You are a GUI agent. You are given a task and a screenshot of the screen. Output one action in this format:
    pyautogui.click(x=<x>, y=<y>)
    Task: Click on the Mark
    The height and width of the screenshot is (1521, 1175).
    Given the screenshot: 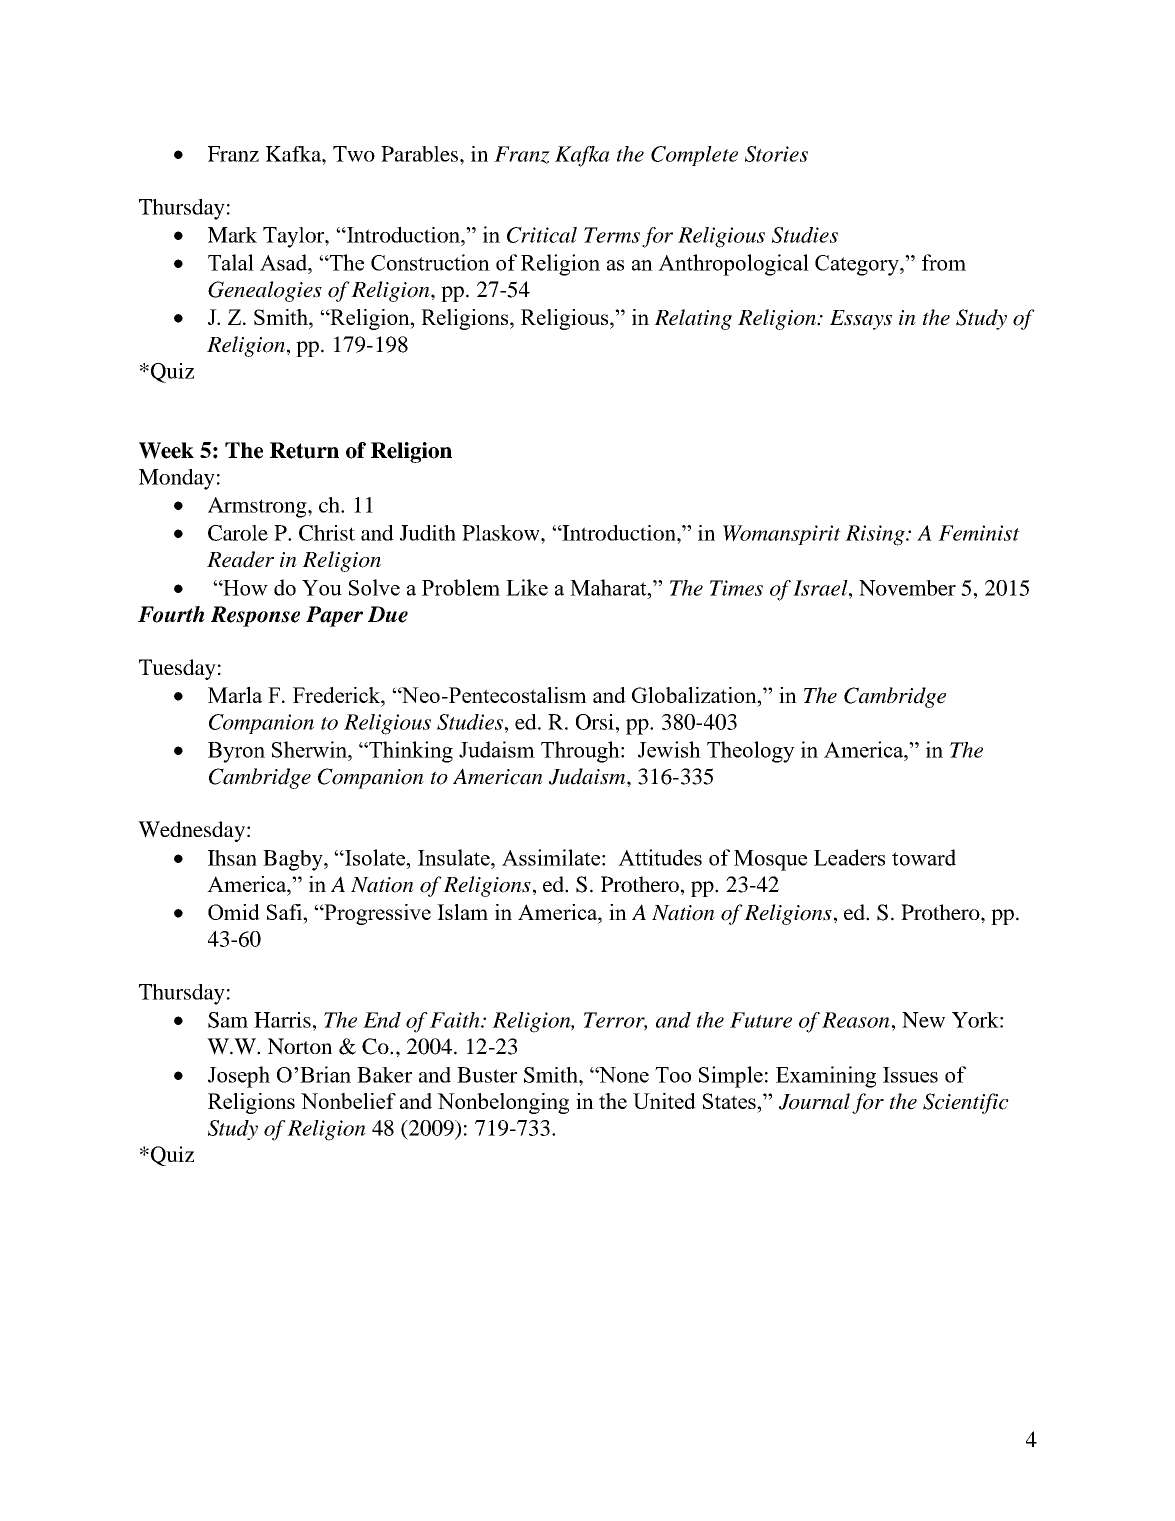 What is the action you would take?
    pyautogui.click(x=232, y=235)
